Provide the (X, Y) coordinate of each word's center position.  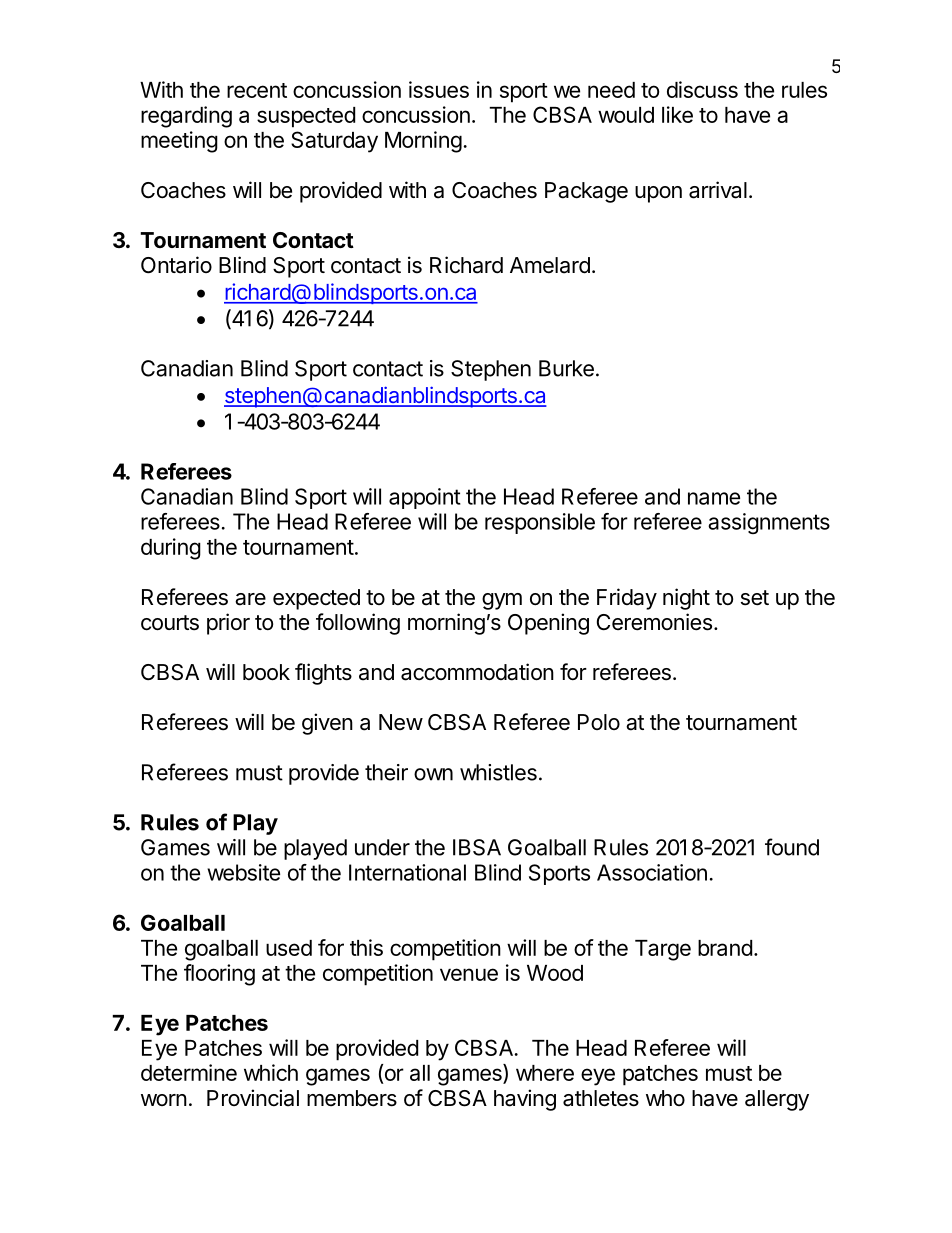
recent (257, 90)
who (665, 1098)
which (271, 1072)
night (686, 599)
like (677, 114)
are (250, 599)
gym (502, 601)
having (525, 1100)
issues (439, 89)
